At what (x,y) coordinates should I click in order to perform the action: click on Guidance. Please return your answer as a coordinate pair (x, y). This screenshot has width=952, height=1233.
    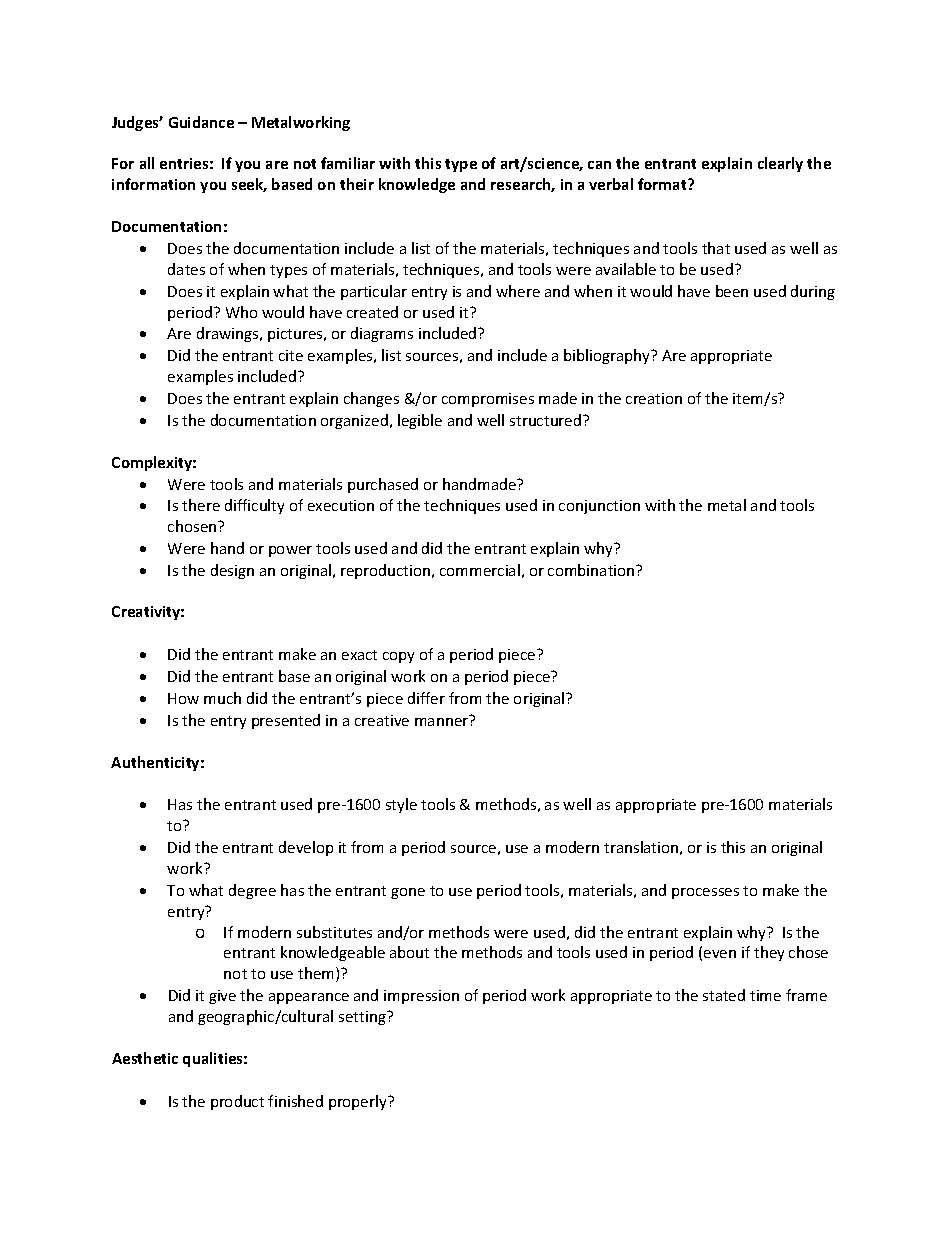
    Looking at the image, I should click on (201, 122).
